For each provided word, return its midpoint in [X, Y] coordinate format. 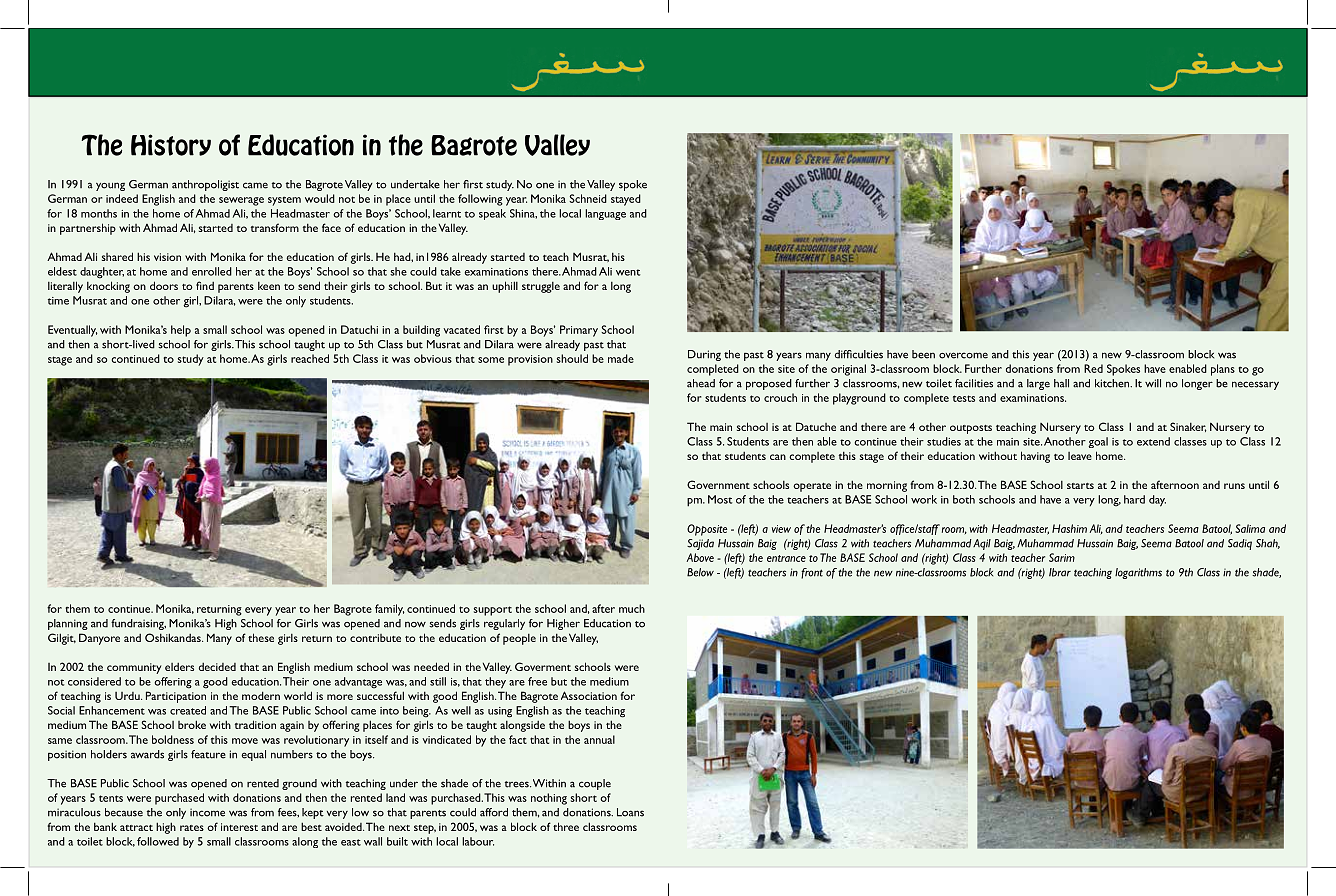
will [1153, 383]
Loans [630, 812]
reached [310, 358]
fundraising [138, 624]
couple [595, 784]
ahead [701, 383]
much [632, 608]
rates [192, 828]
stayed [626, 200]
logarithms [1138, 573]
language [605, 214]
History [171, 145]
